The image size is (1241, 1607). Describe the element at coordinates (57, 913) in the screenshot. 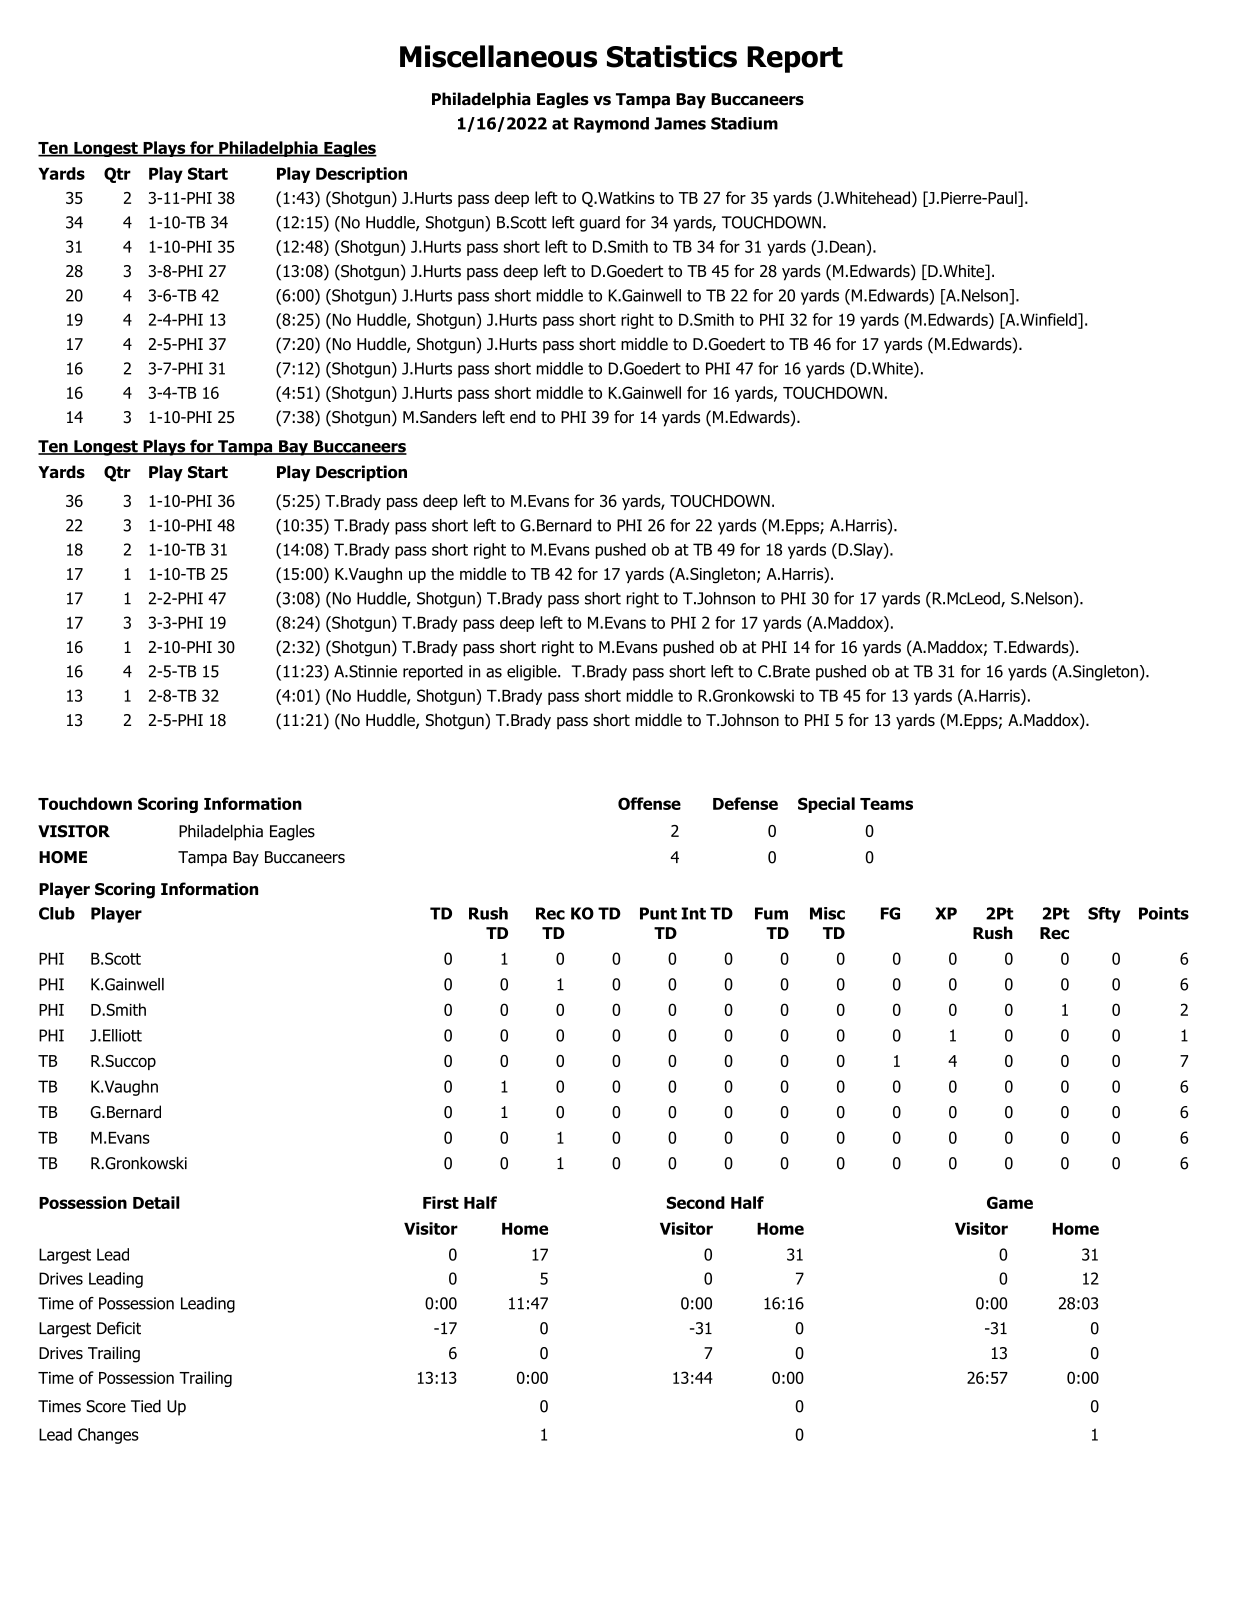

I see `Club` at that location.
